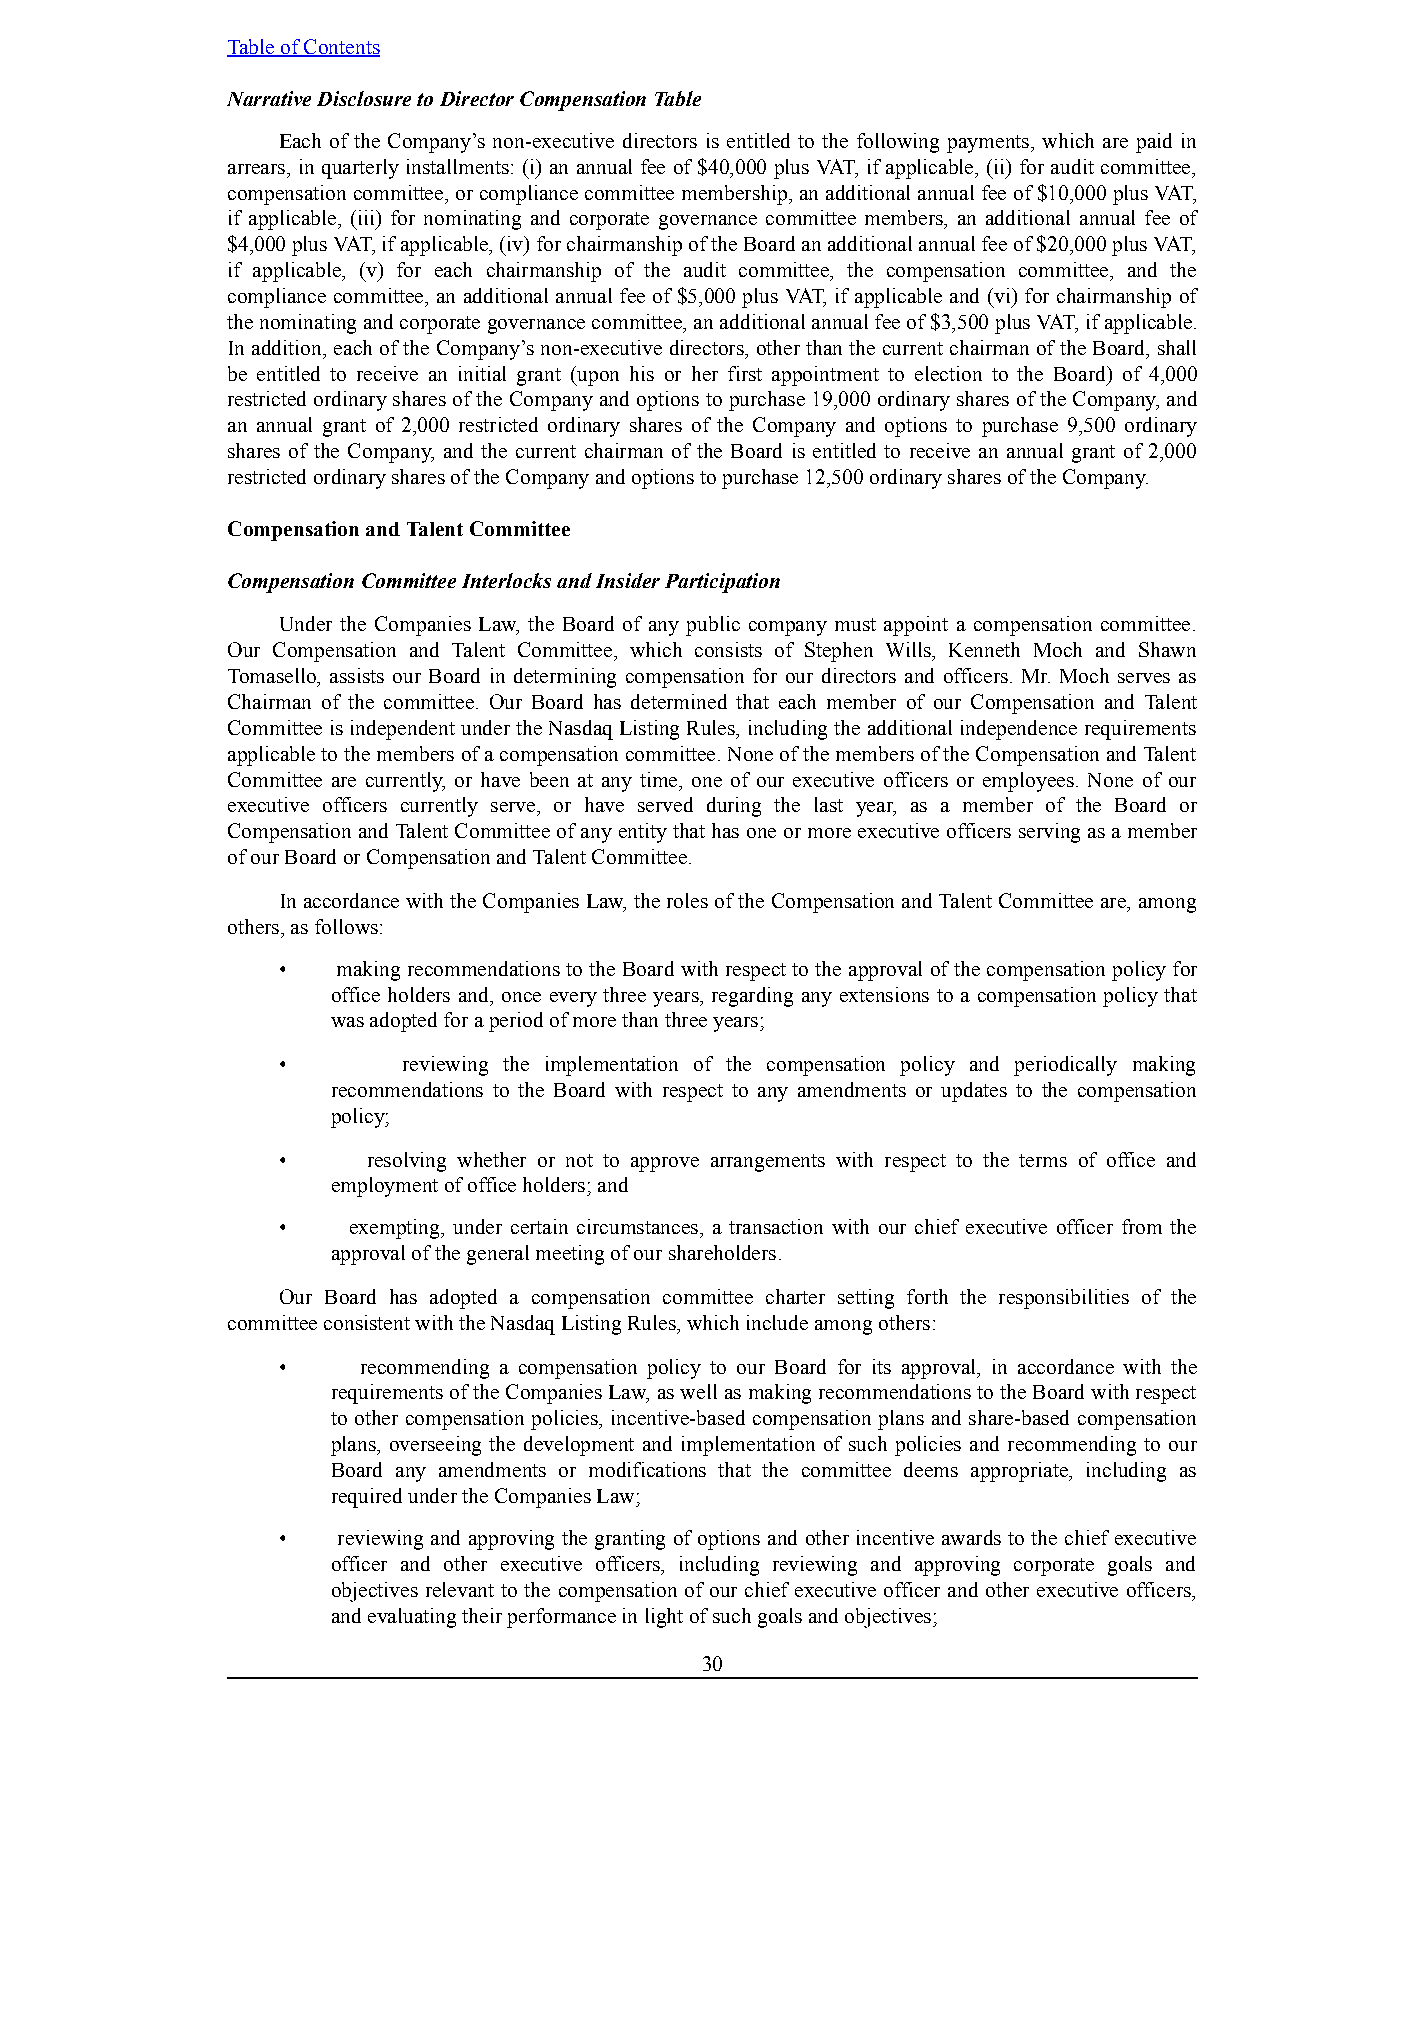 Image resolution: width=1426 pixels, height=2017 pixels. I want to click on assists, so click(357, 675).
